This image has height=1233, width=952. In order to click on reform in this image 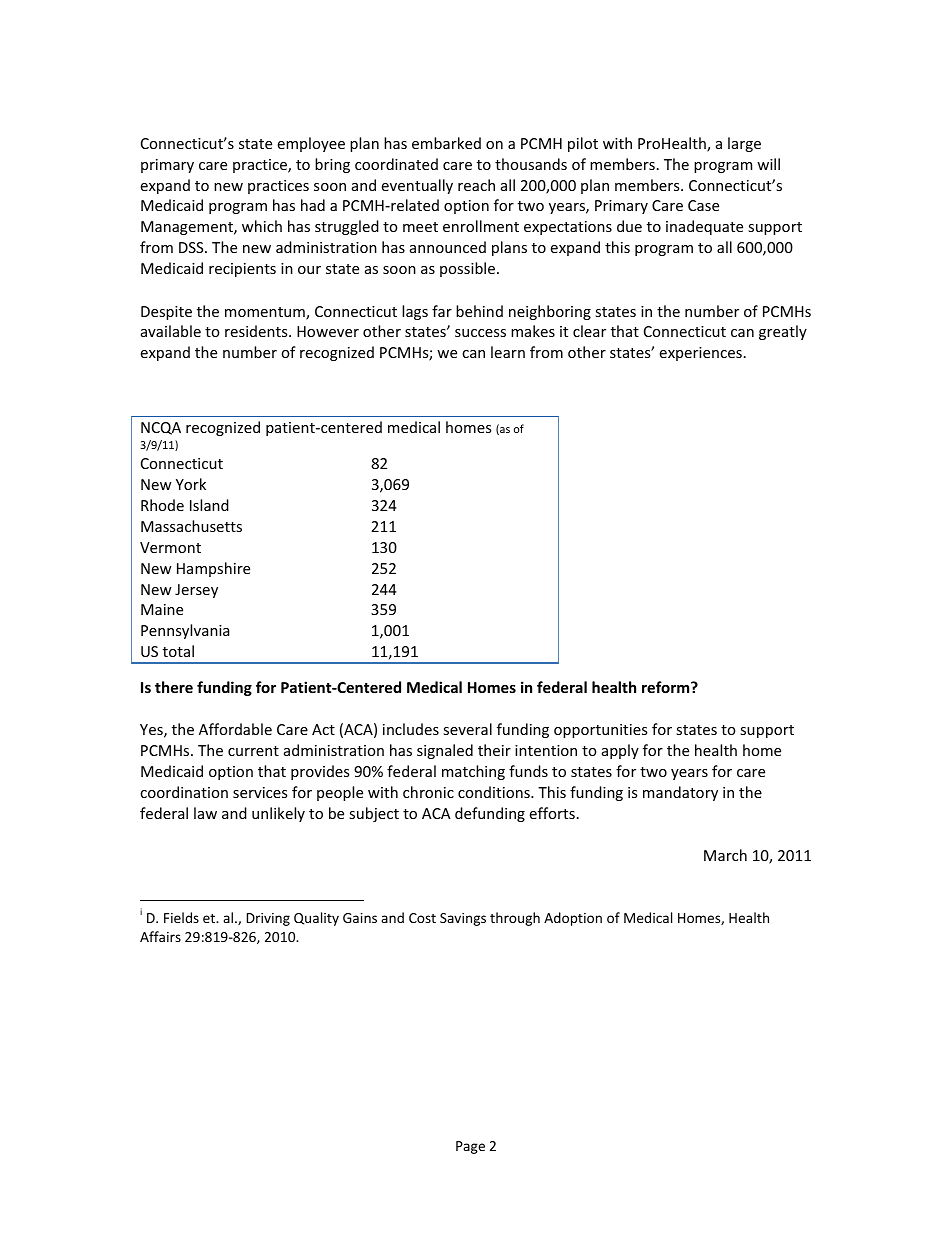, I will do `click(667, 687)`.
